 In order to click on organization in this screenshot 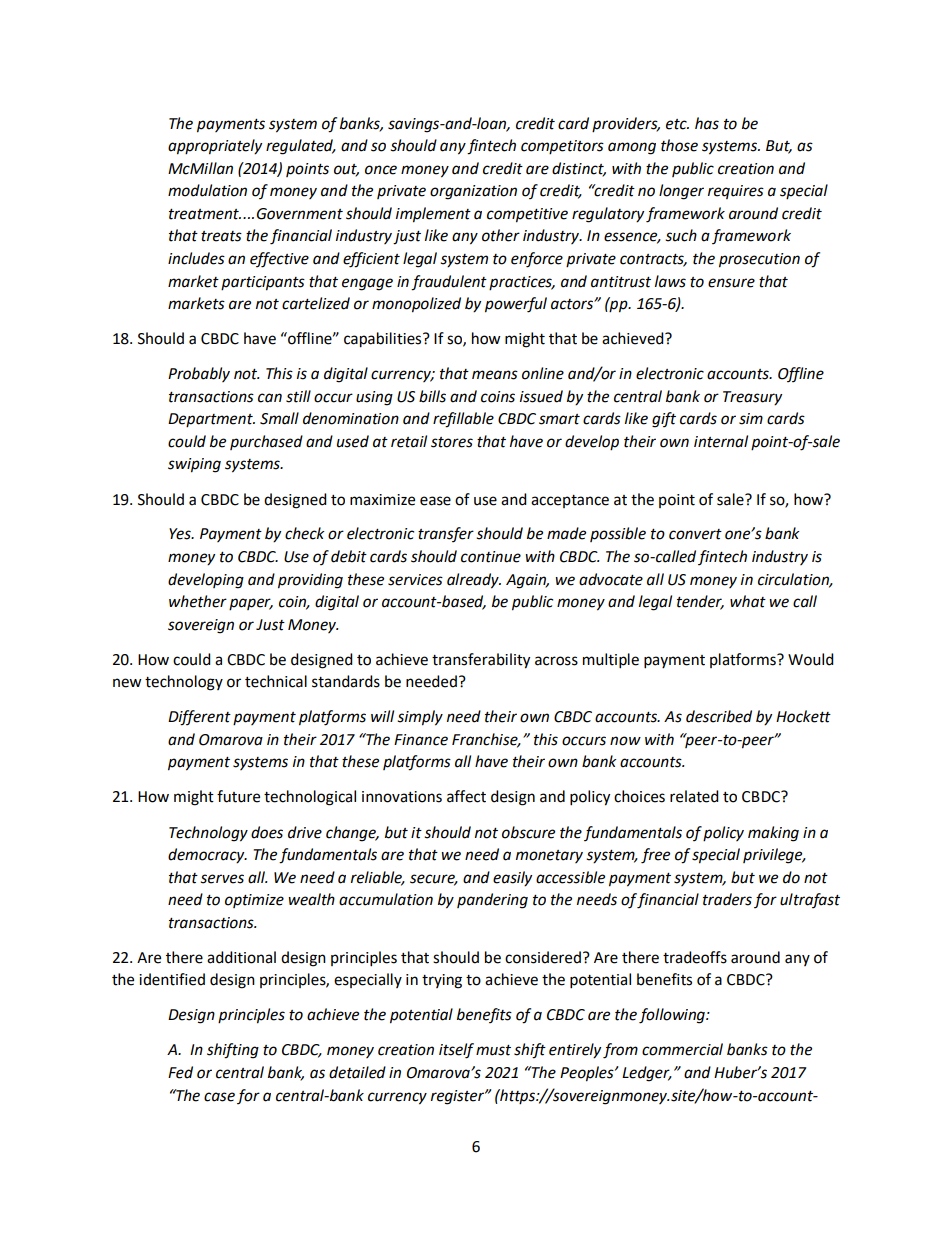, I will do `click(473, 192)`.
